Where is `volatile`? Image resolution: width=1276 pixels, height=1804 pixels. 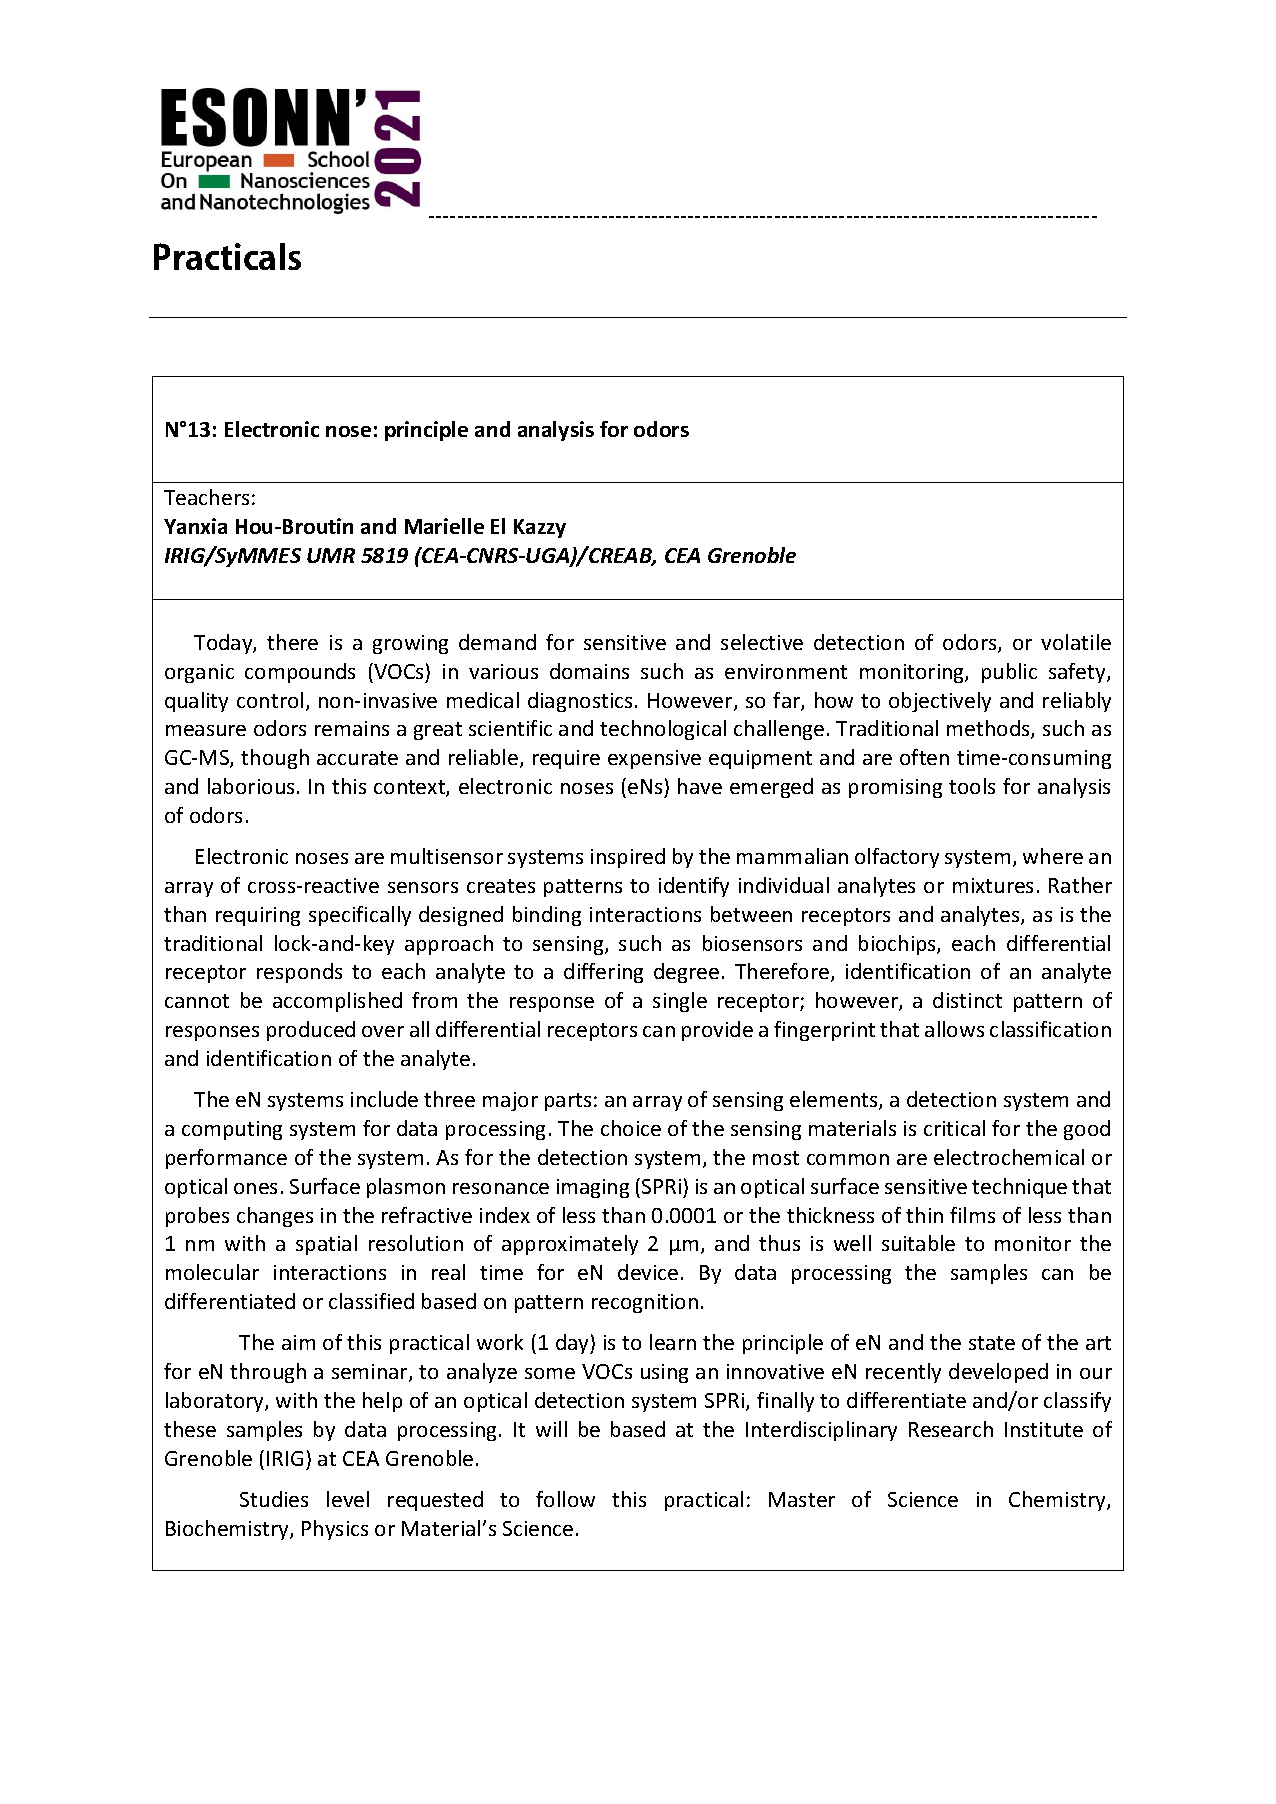
volatile is located at coordinates (1076, 642).
